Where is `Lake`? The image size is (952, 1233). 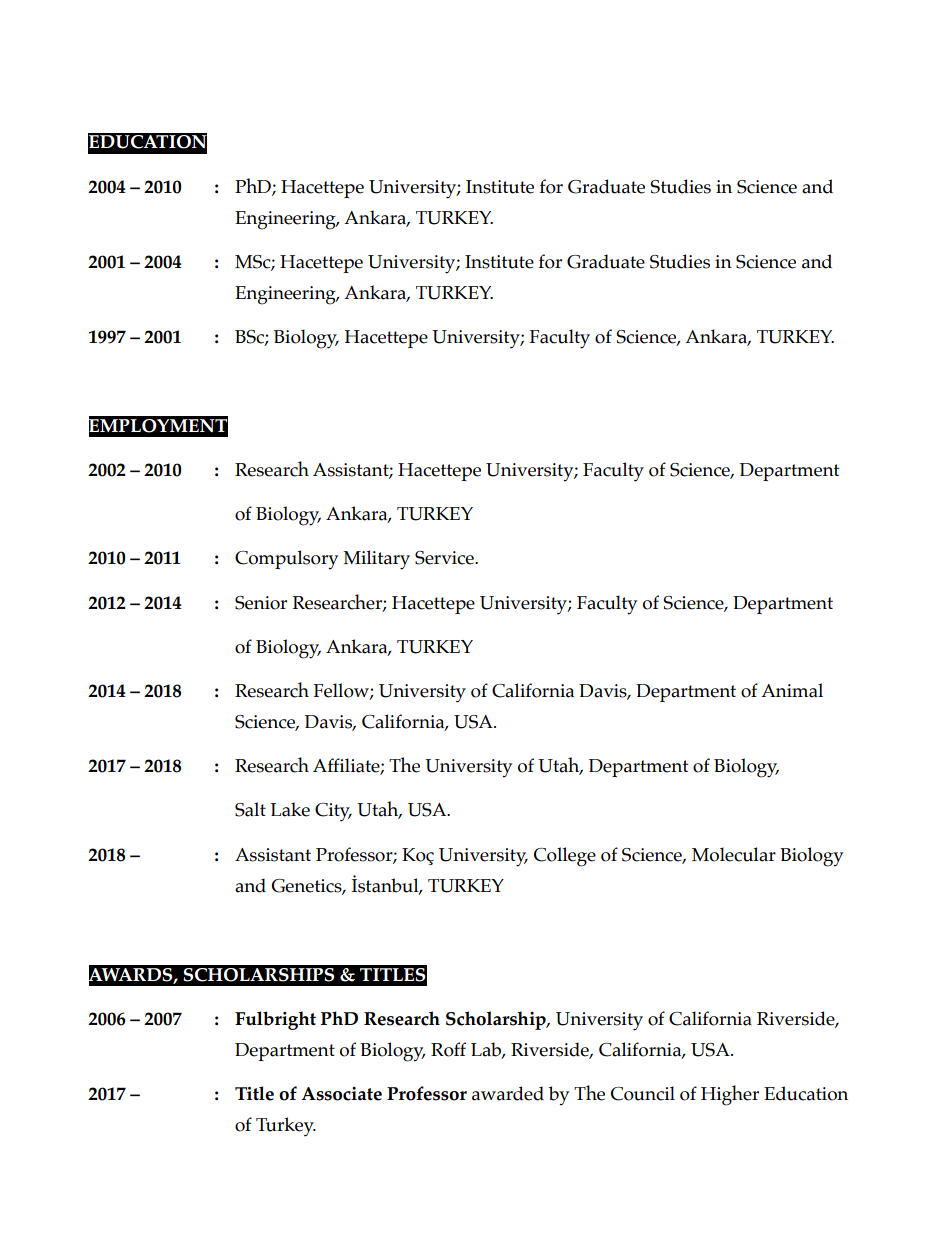
Lake is located at coordinates (290, 809).
